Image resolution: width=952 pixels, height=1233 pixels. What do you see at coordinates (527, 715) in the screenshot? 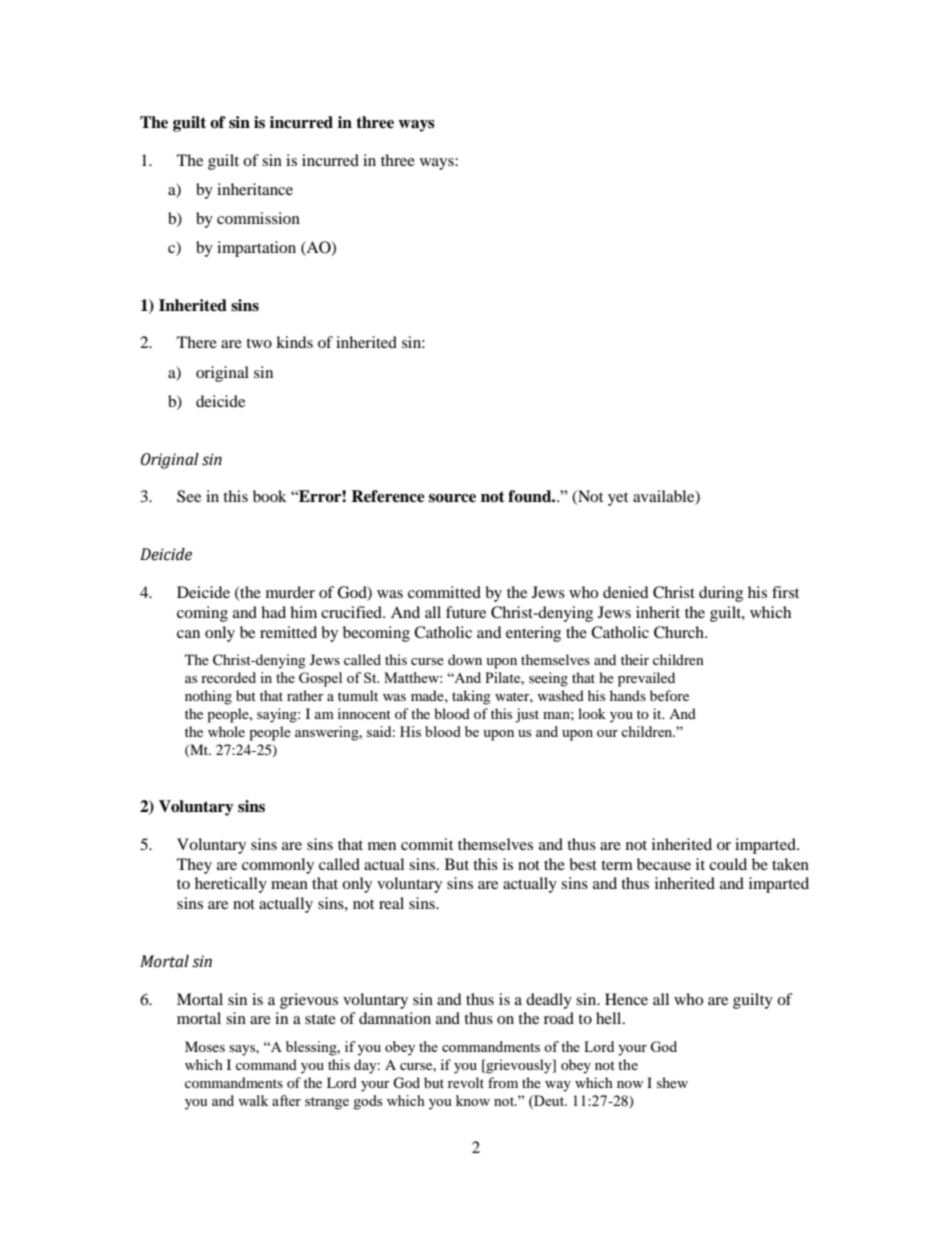
I see `just` at bounding box center [527, 715].
